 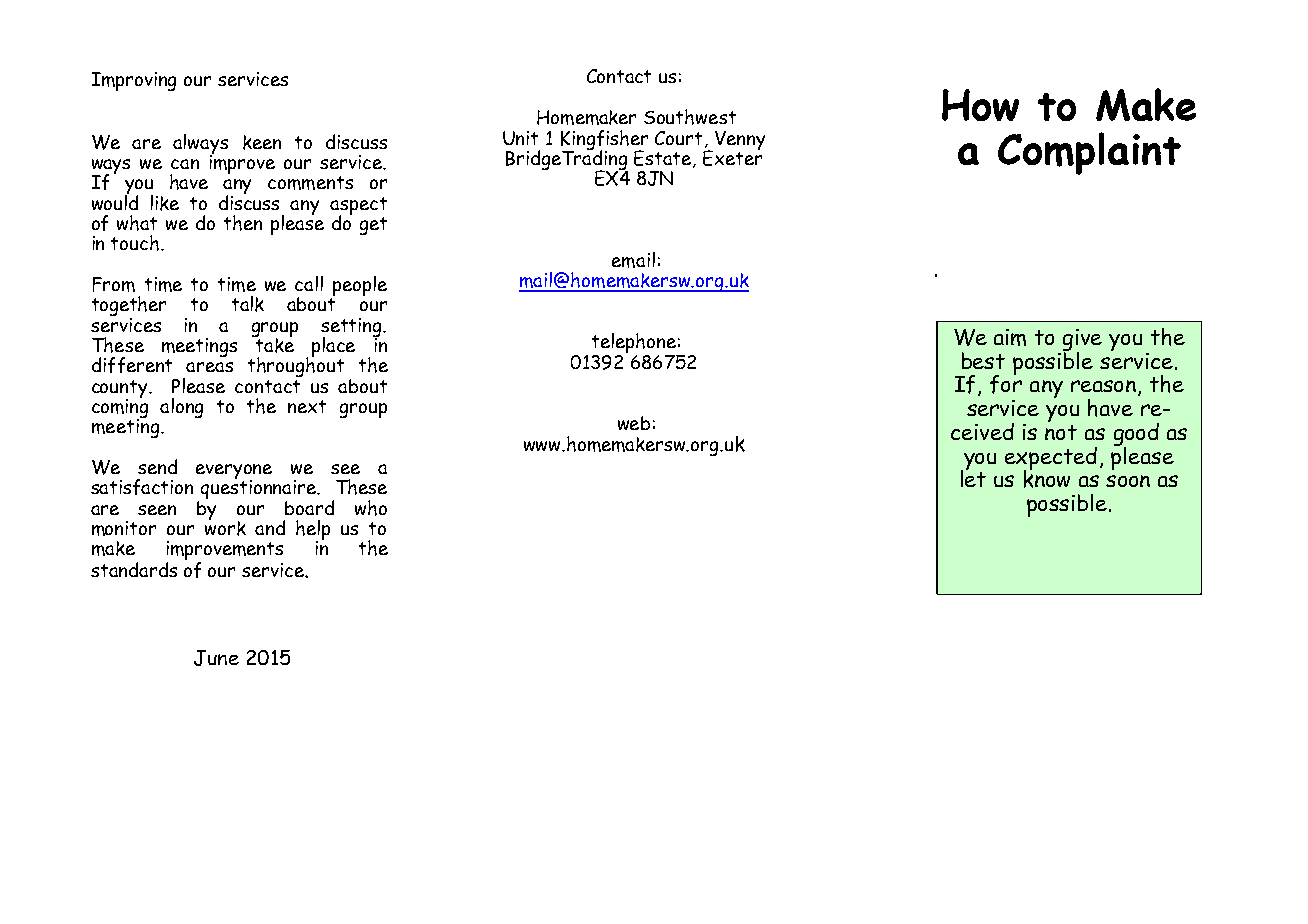 I want to click on questionnaire, so click(x=260, y=490).
